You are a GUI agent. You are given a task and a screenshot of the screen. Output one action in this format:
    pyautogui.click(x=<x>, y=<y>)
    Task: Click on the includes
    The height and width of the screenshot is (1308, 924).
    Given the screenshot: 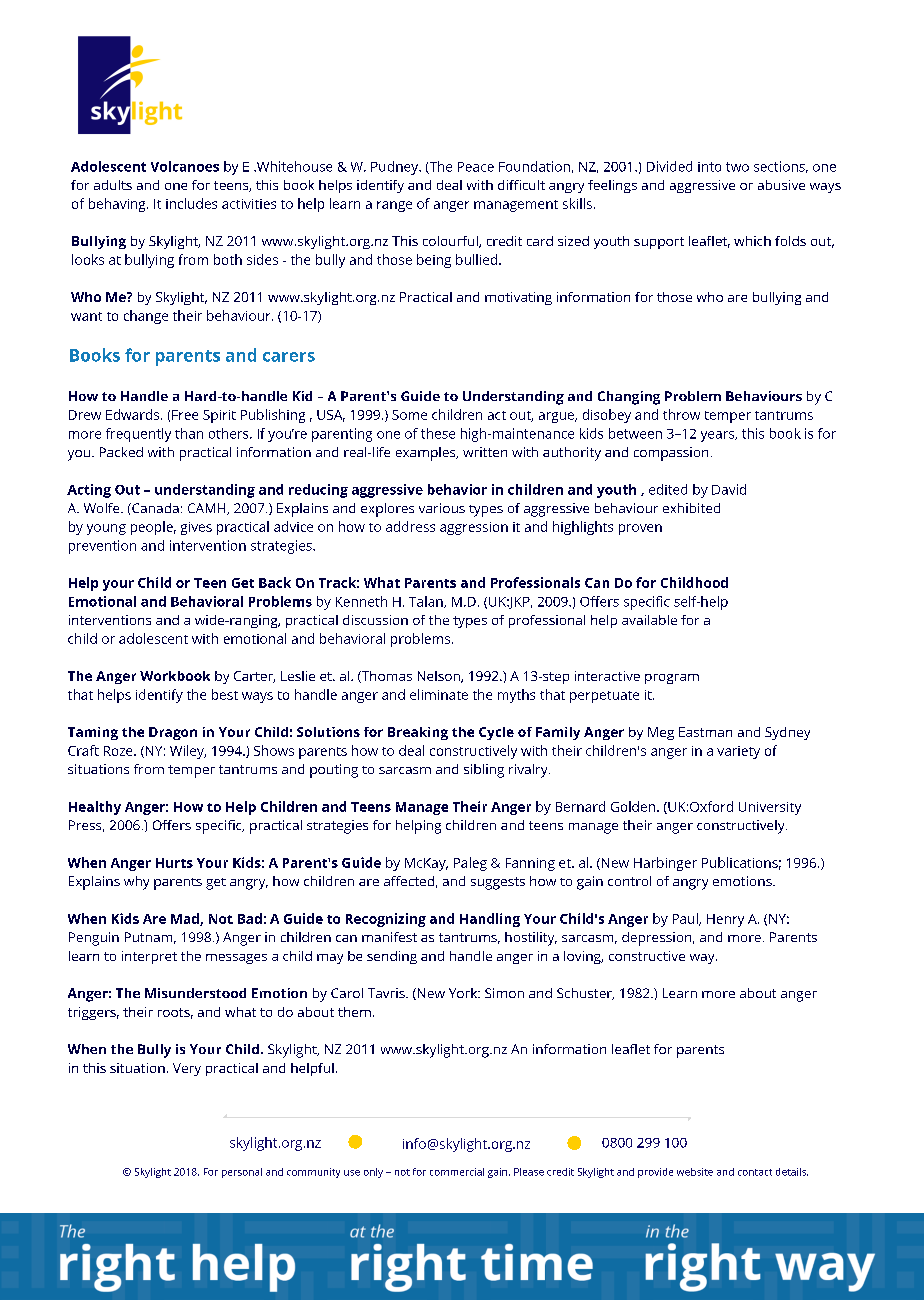 What is the action you would take?
    pyautogui.click(x=191, y=203)
